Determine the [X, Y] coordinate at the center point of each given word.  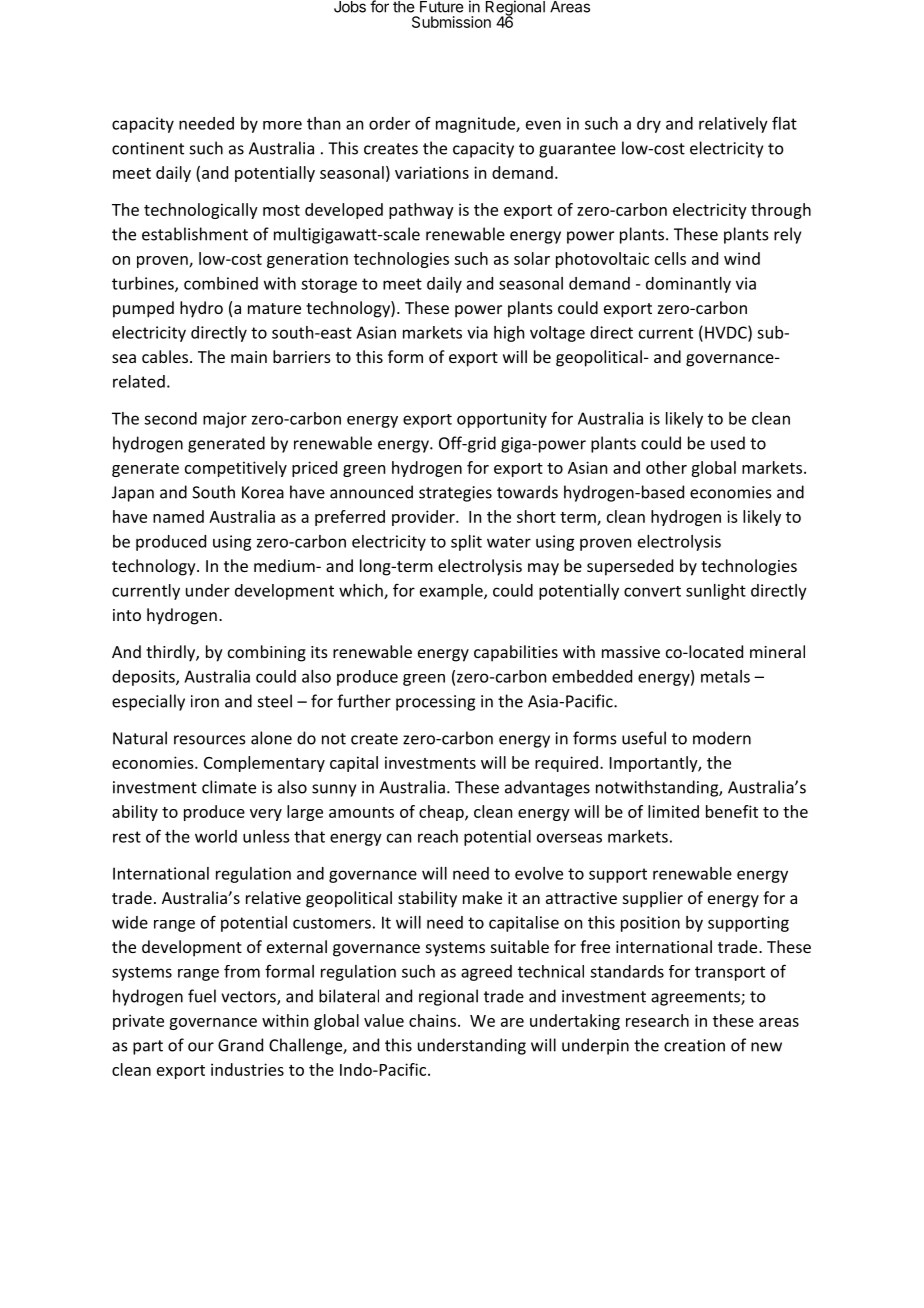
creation [694, 1045]
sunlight [716, 592]
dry [649, 125]
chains [432, 1020]
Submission [451, 22]
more [282, 125]
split [466, 543]
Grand [240, 1045]
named [178, 516]
